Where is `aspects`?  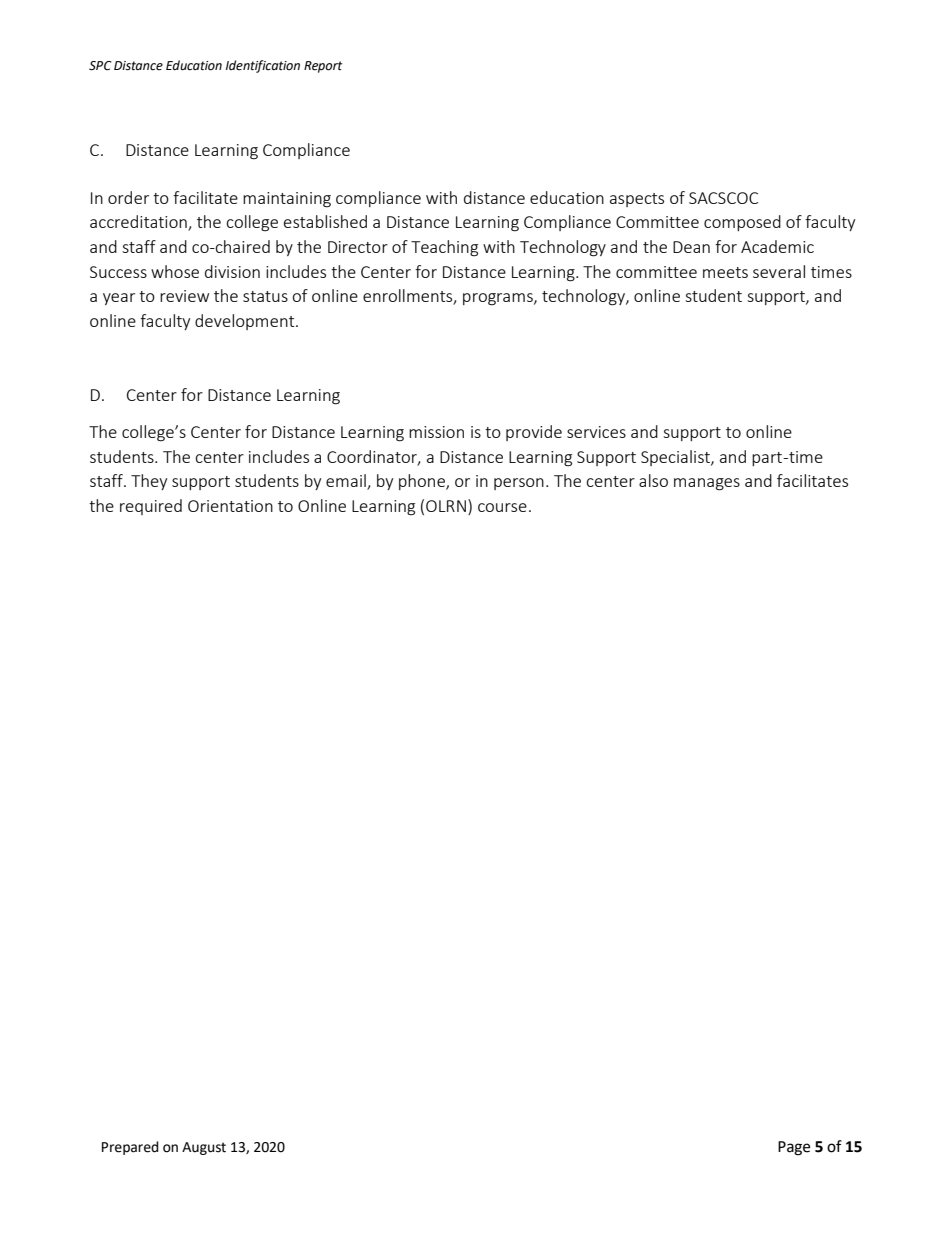
aspects is located at coordinates (637, 200).
